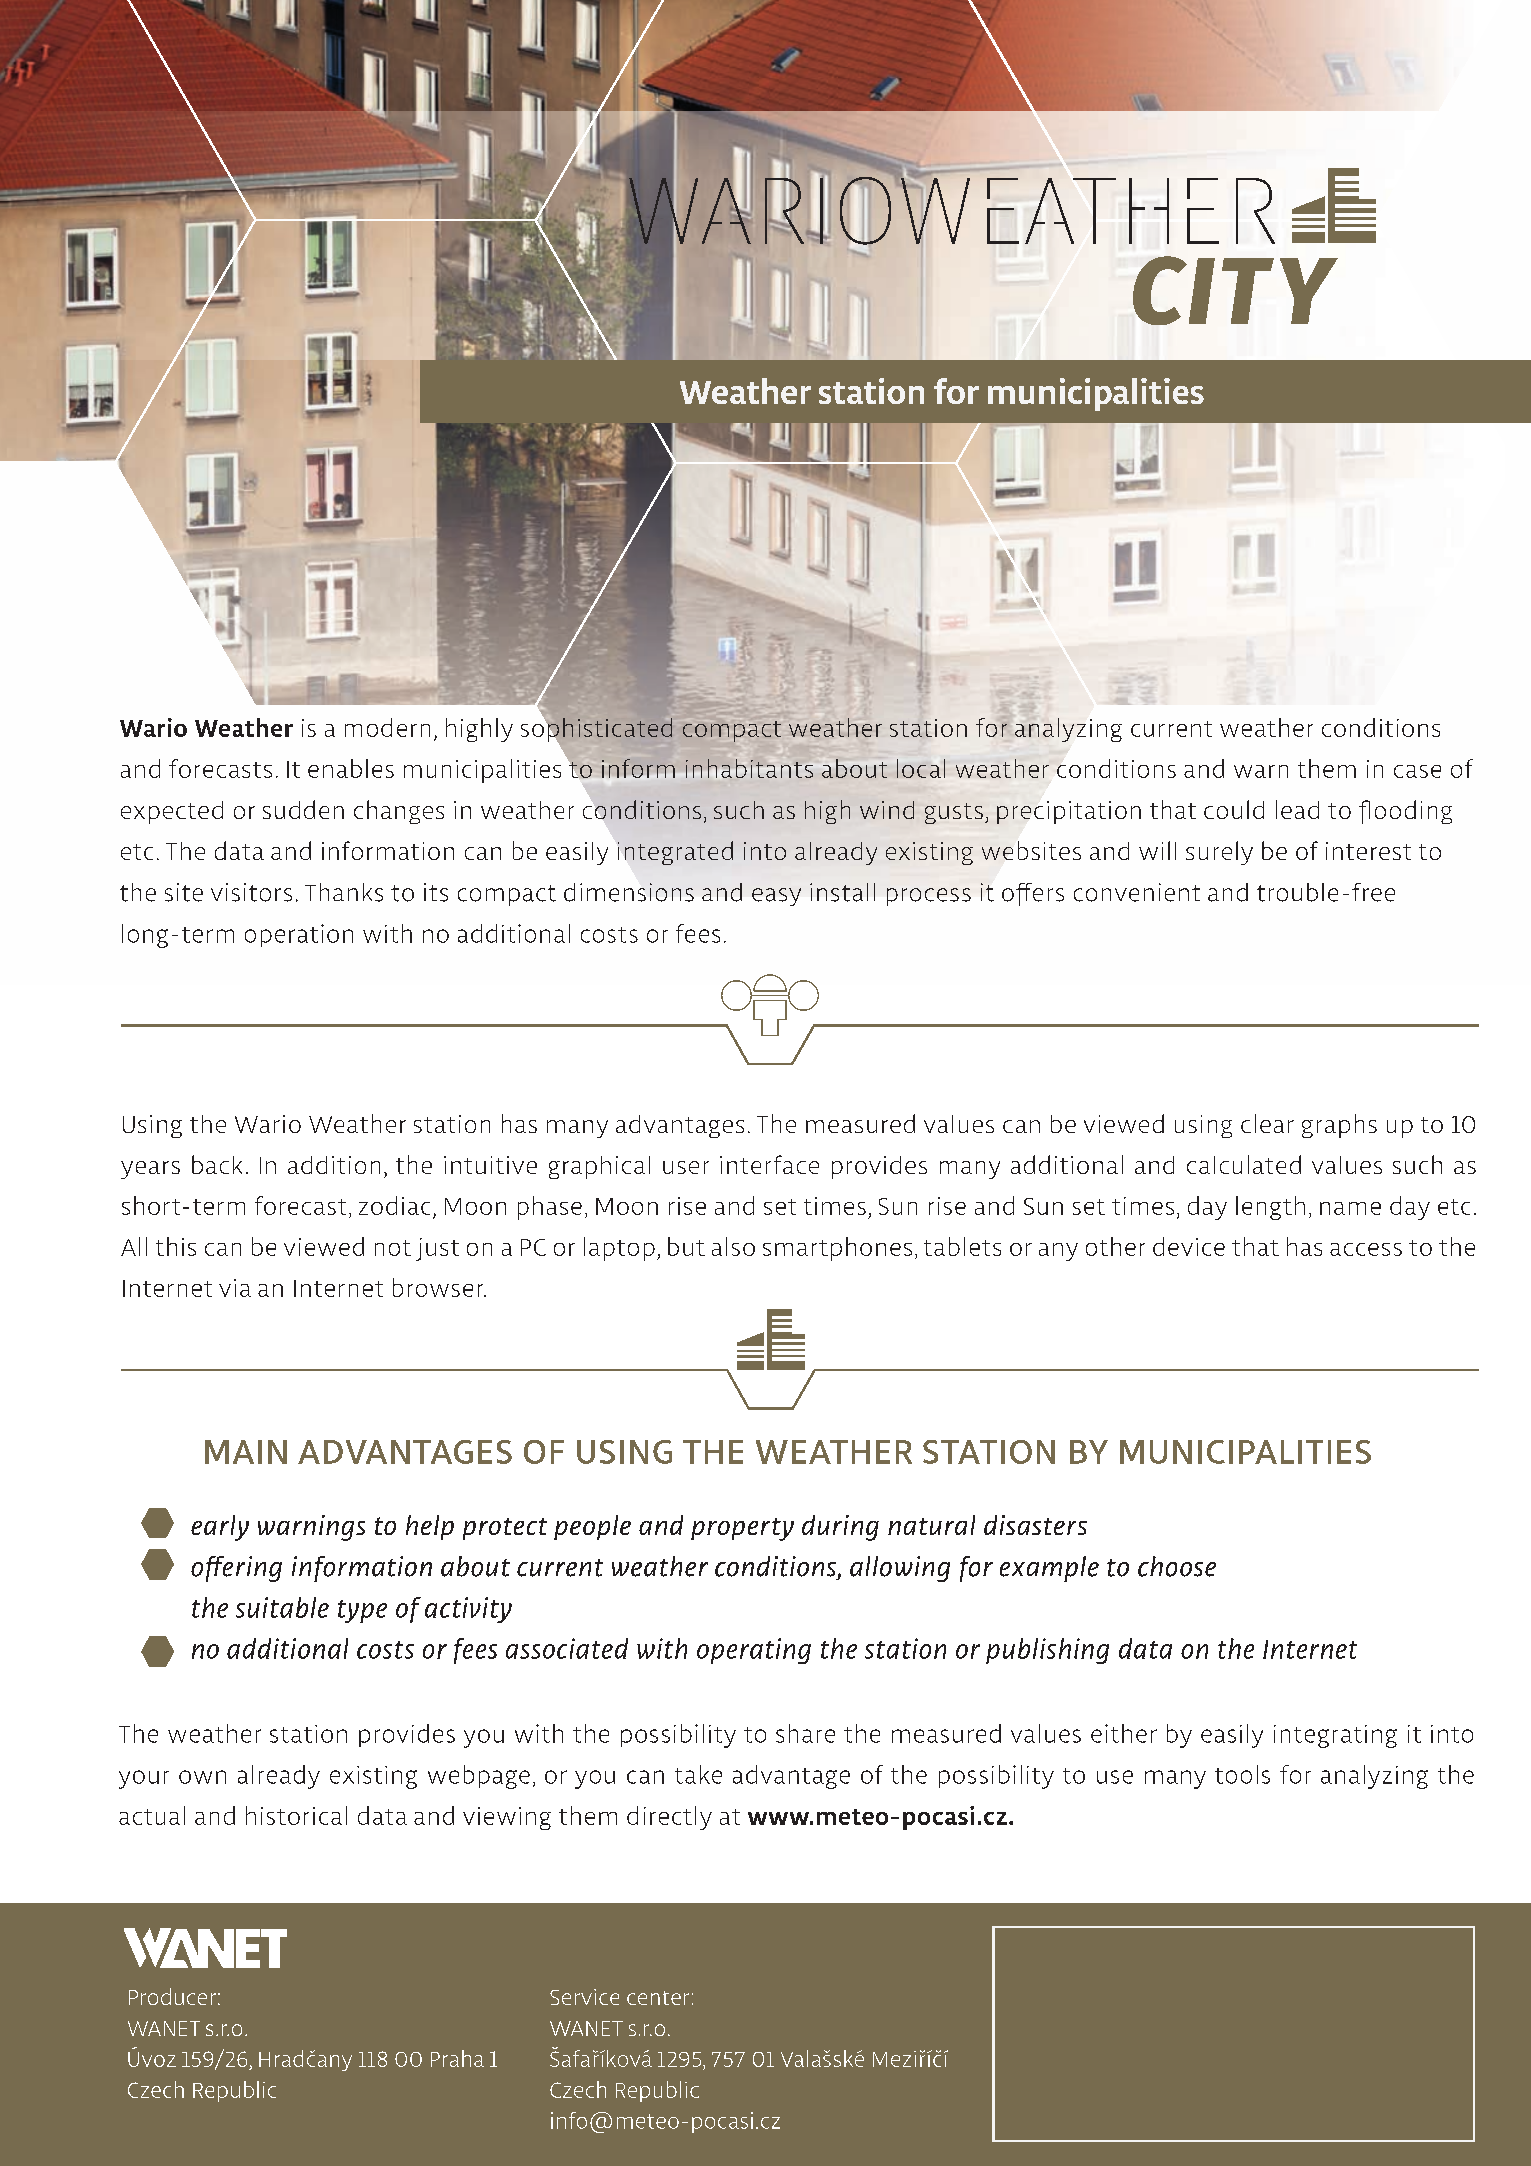 The image size is (1531, 2166). What do you see at coordinates (1235, 290) in the document?
I see `CITY` at bounding box center [1235, 290].
